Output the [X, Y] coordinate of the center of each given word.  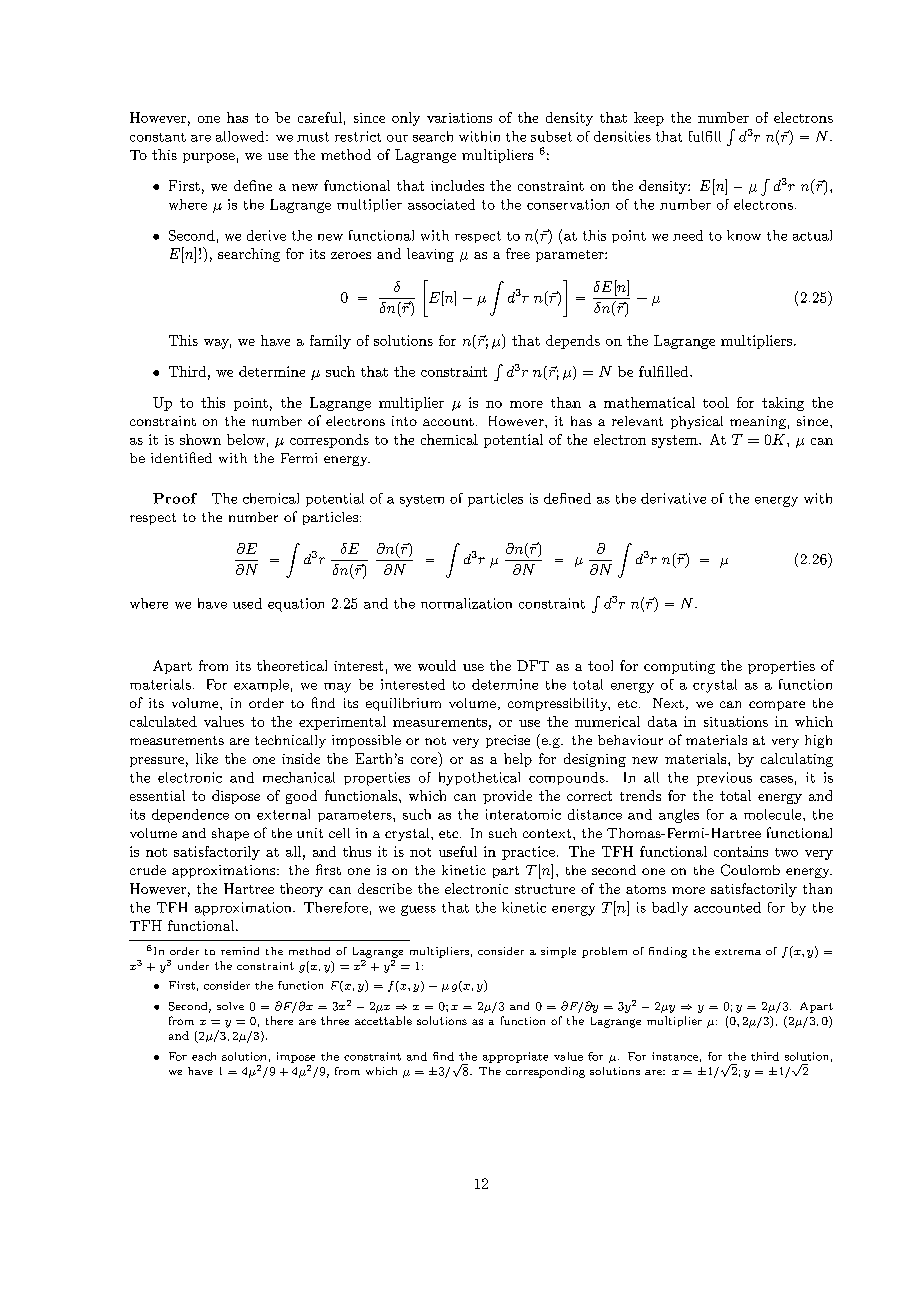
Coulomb [750, 870]
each [204, 1056]
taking [783, 404]
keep [649, 119]
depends [573, 342]
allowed [241, 136]
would [437, 665]
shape [230, 834]
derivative [673, 498]
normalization [466, 603]
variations [459, 118]
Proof [175, 498]
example [261, 685]
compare [777, 706]
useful [458, 851]
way [217, 344]
